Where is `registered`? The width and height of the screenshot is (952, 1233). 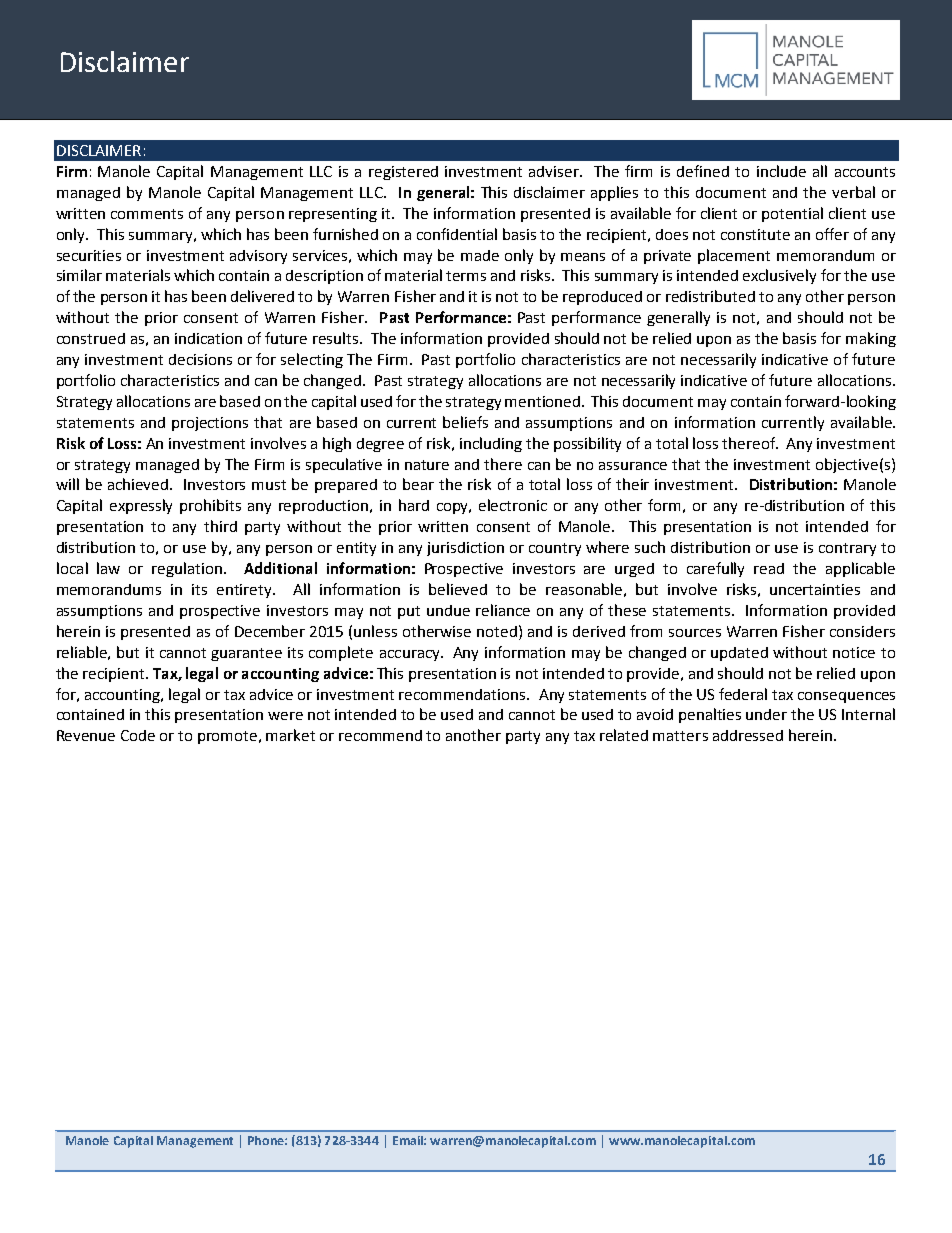
registered is located at coordinates (403, 173).
